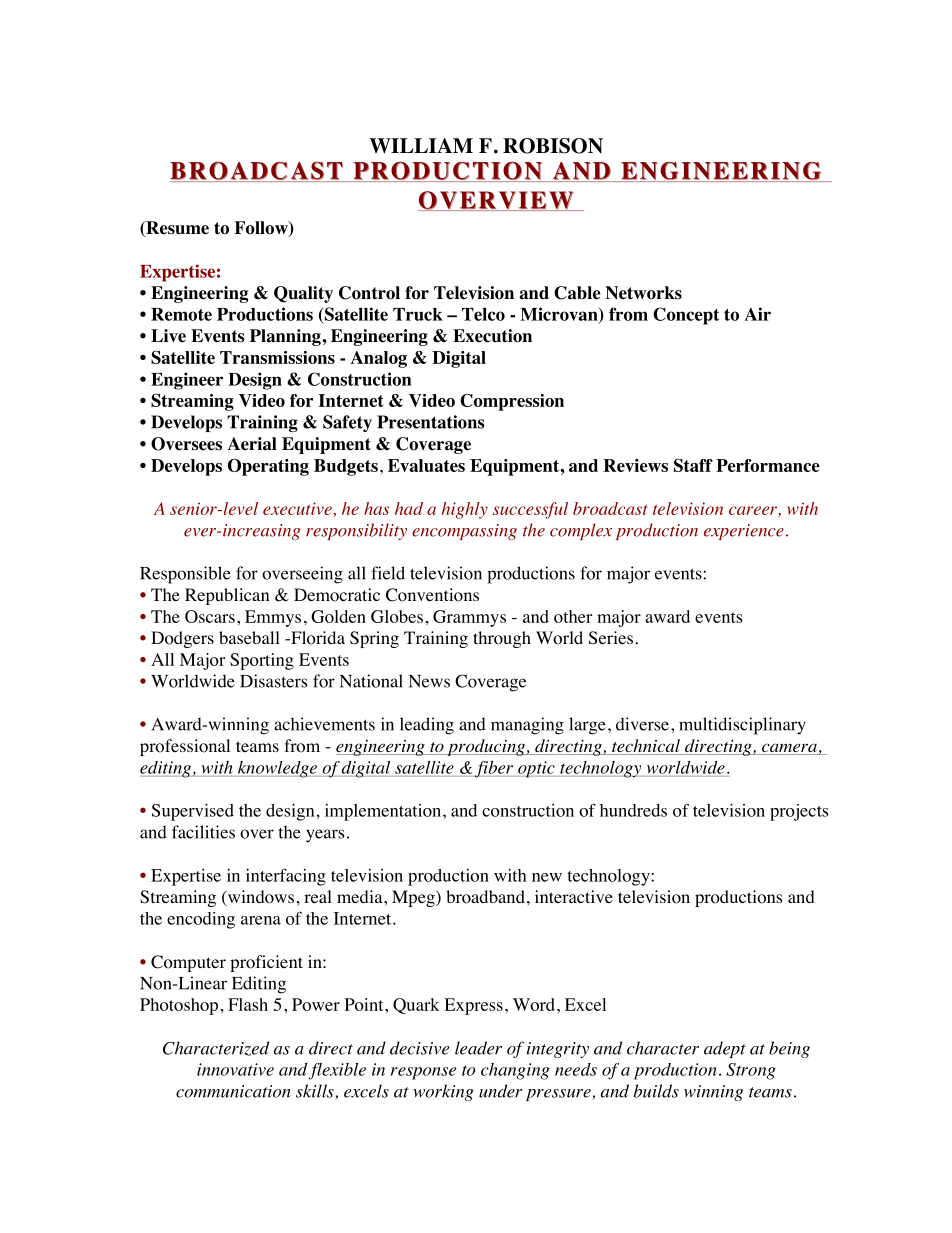 This screenshot has height=1233, width=952. I want to click on innovative, so click(235, 1069).
